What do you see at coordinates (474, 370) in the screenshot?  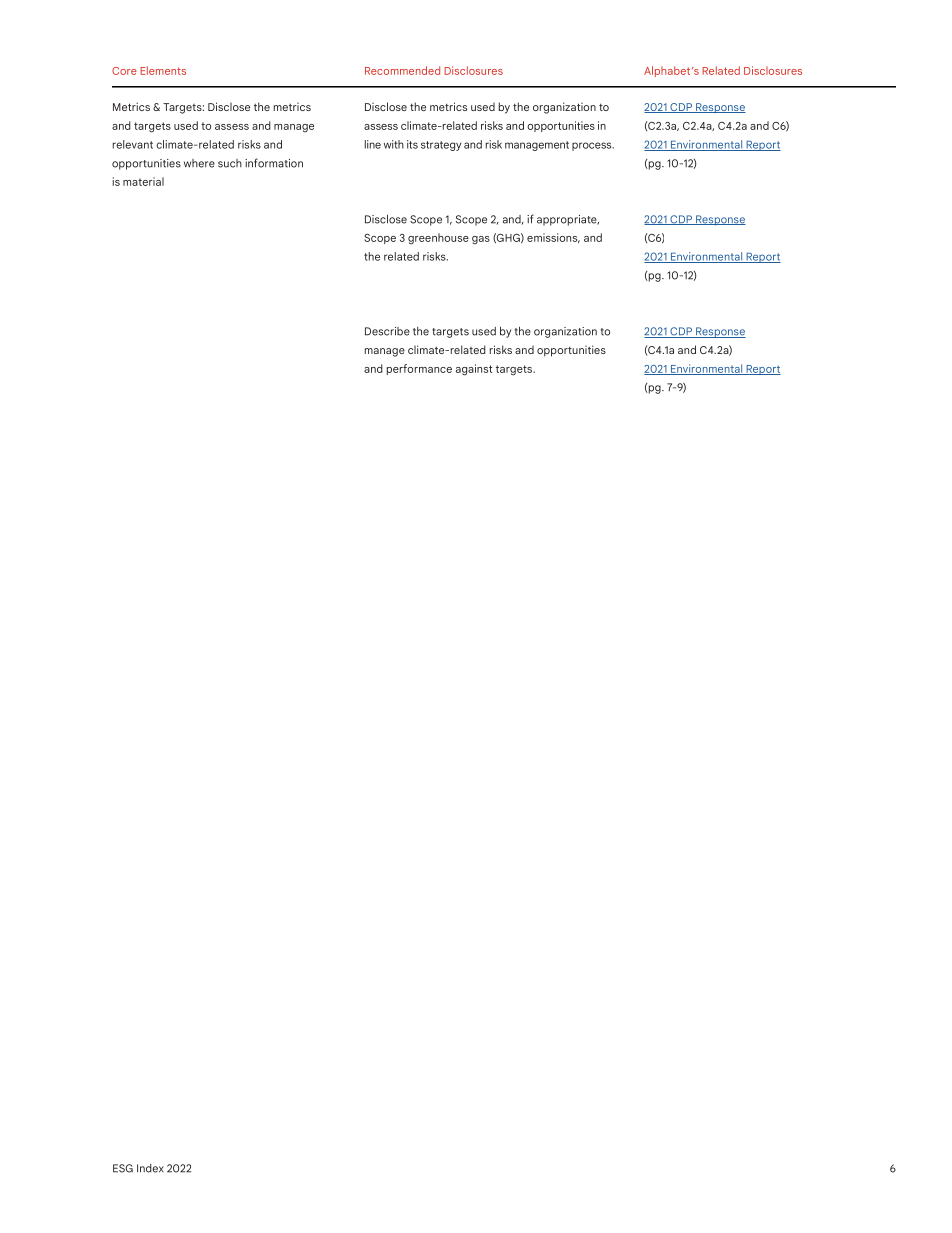 I see `against` at bounding box center [474, 370].
